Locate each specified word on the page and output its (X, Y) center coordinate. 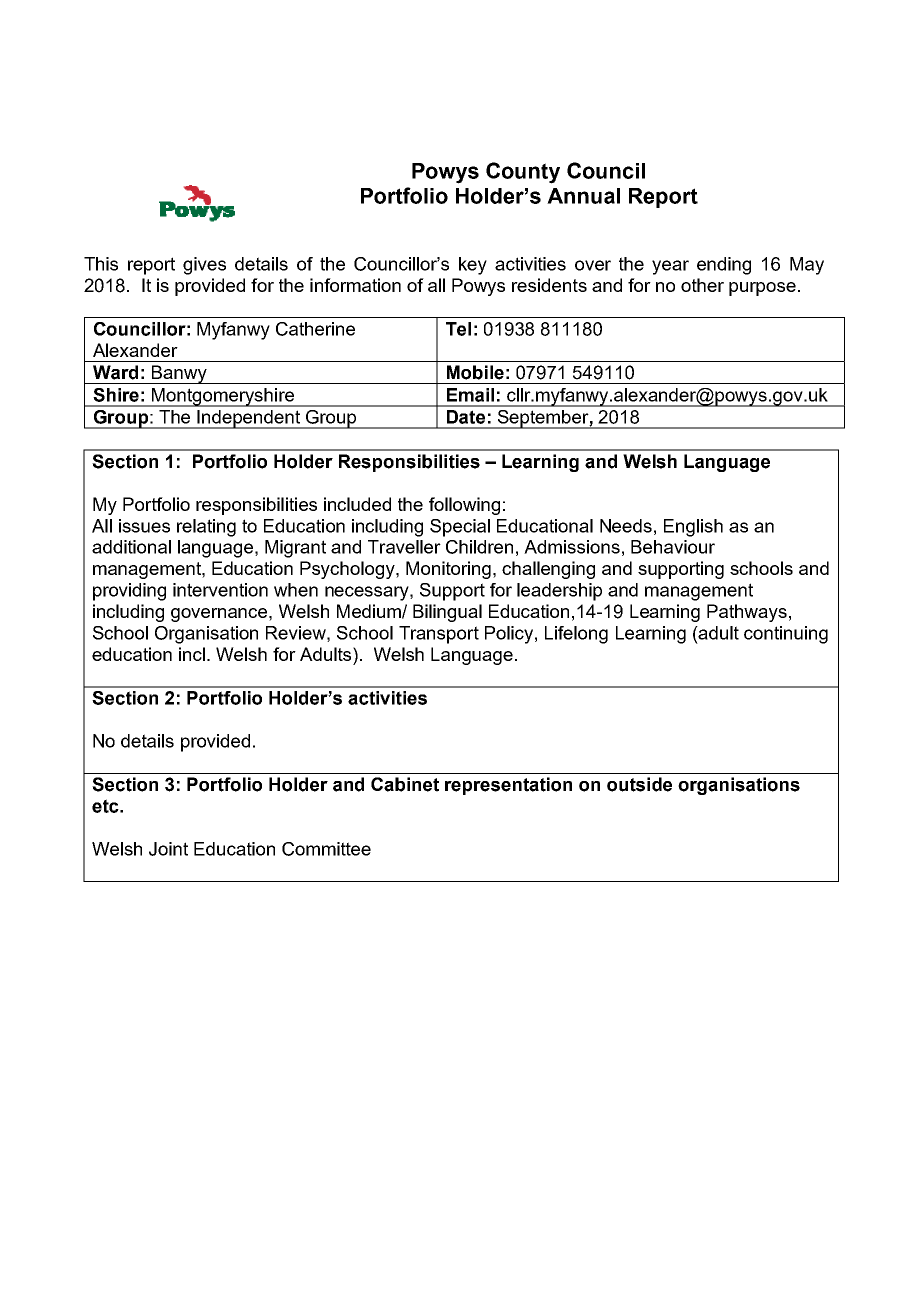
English (693, 528)
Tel (458, 329)
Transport (439, 635)
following (464, 506)
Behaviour (673, 547)
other (702, 285)
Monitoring (448, 570)
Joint (168, 849)
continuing (786, 635)
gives (204, 266)
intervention (220, 590)
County (523, 173)
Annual (583, 196)
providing (129, 592)
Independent (249, 419)
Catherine (315, 329)
